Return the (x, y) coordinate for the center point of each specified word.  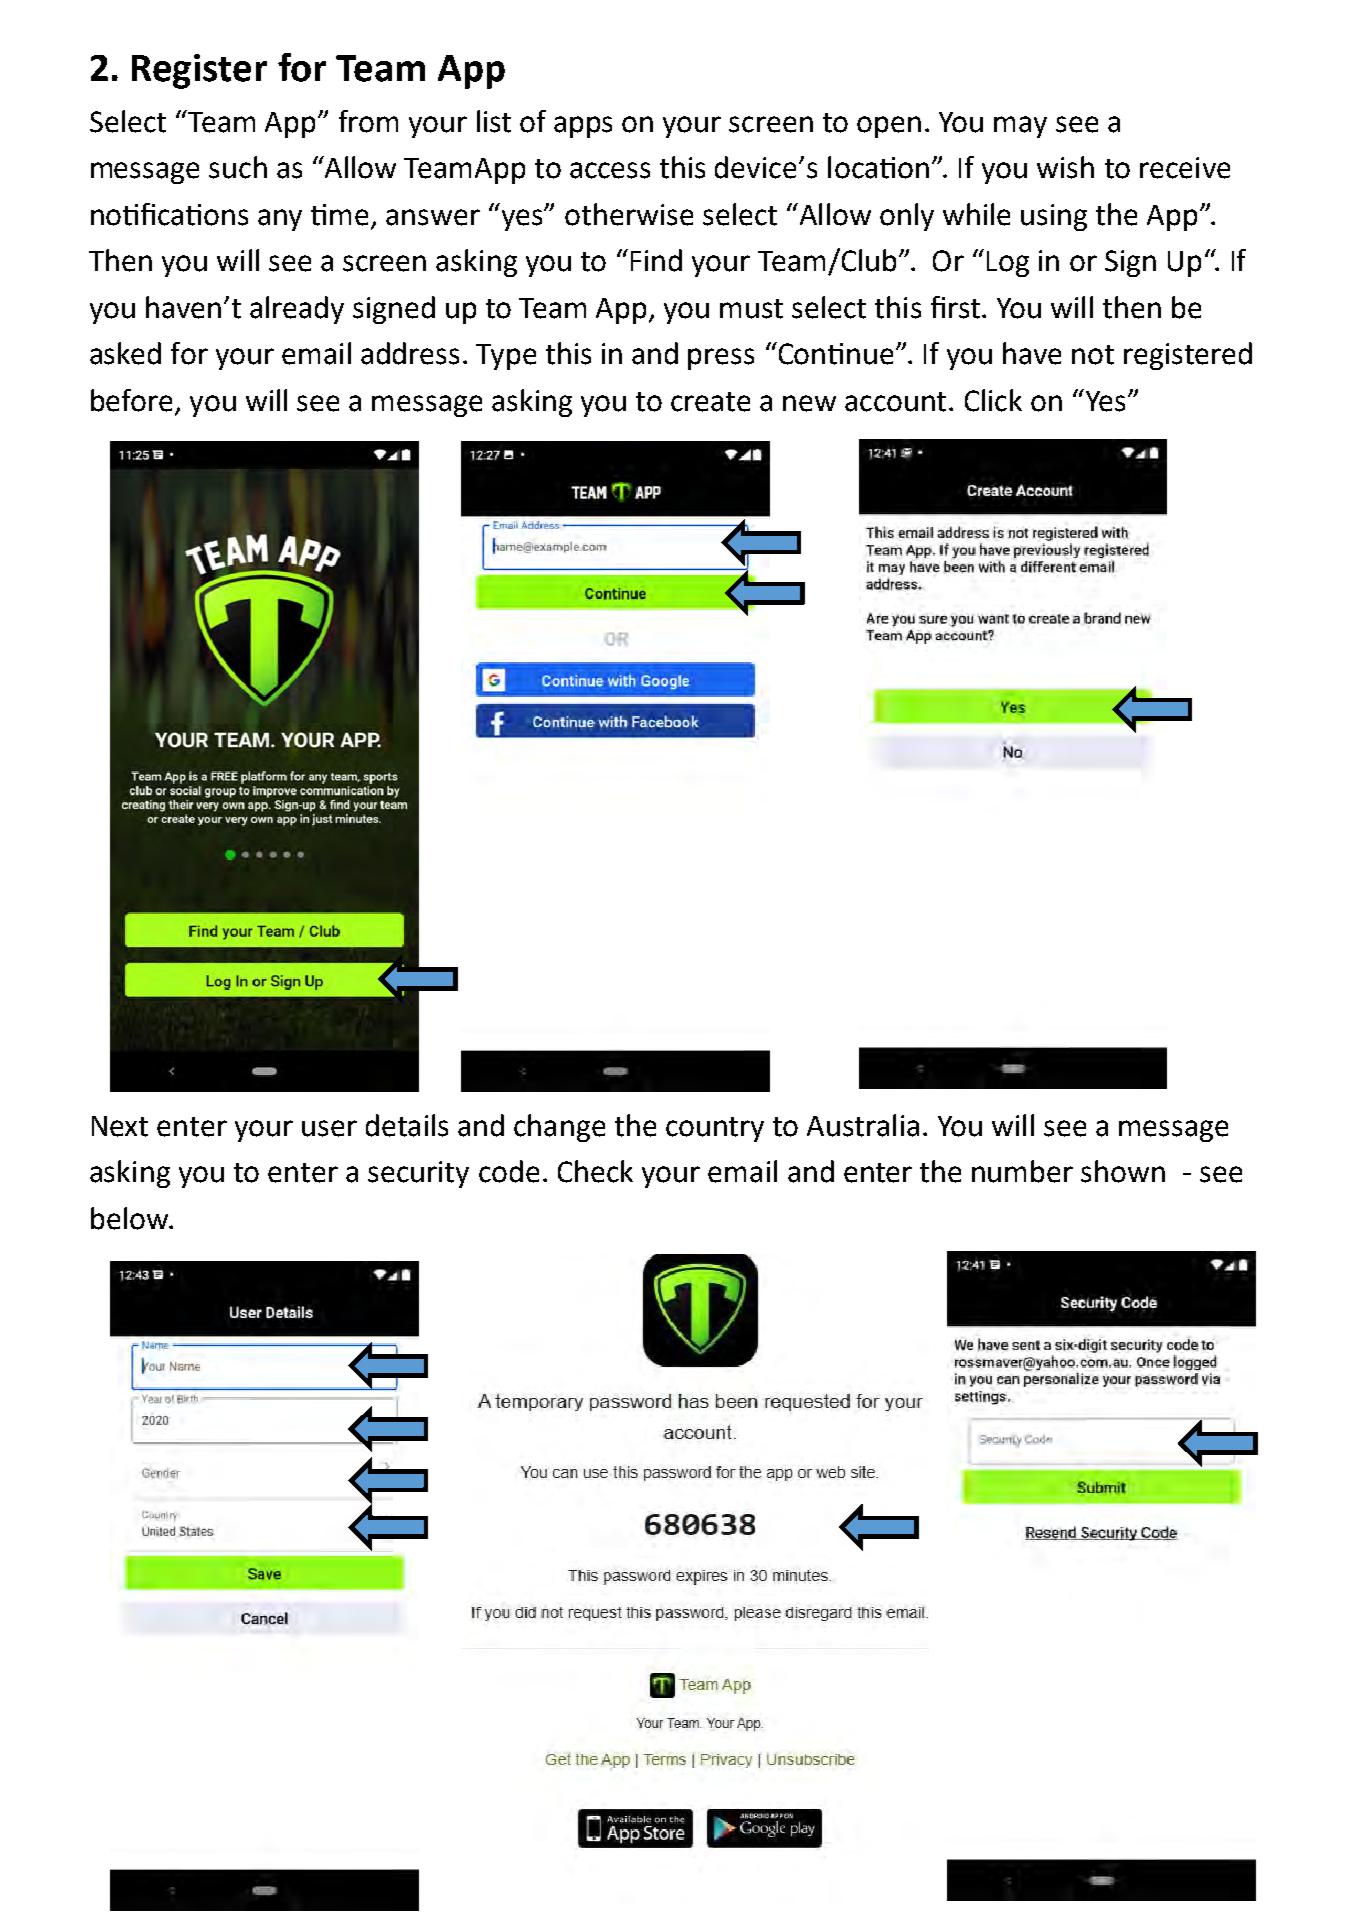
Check (595, 1171)
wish (1065, 167)
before (131, 400)
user (329, 1128)
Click (993, 400)
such (238, 167)
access (610, 170)
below (130, 1218)
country (715, 1129)
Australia (863, 1125)
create (710, 402)
